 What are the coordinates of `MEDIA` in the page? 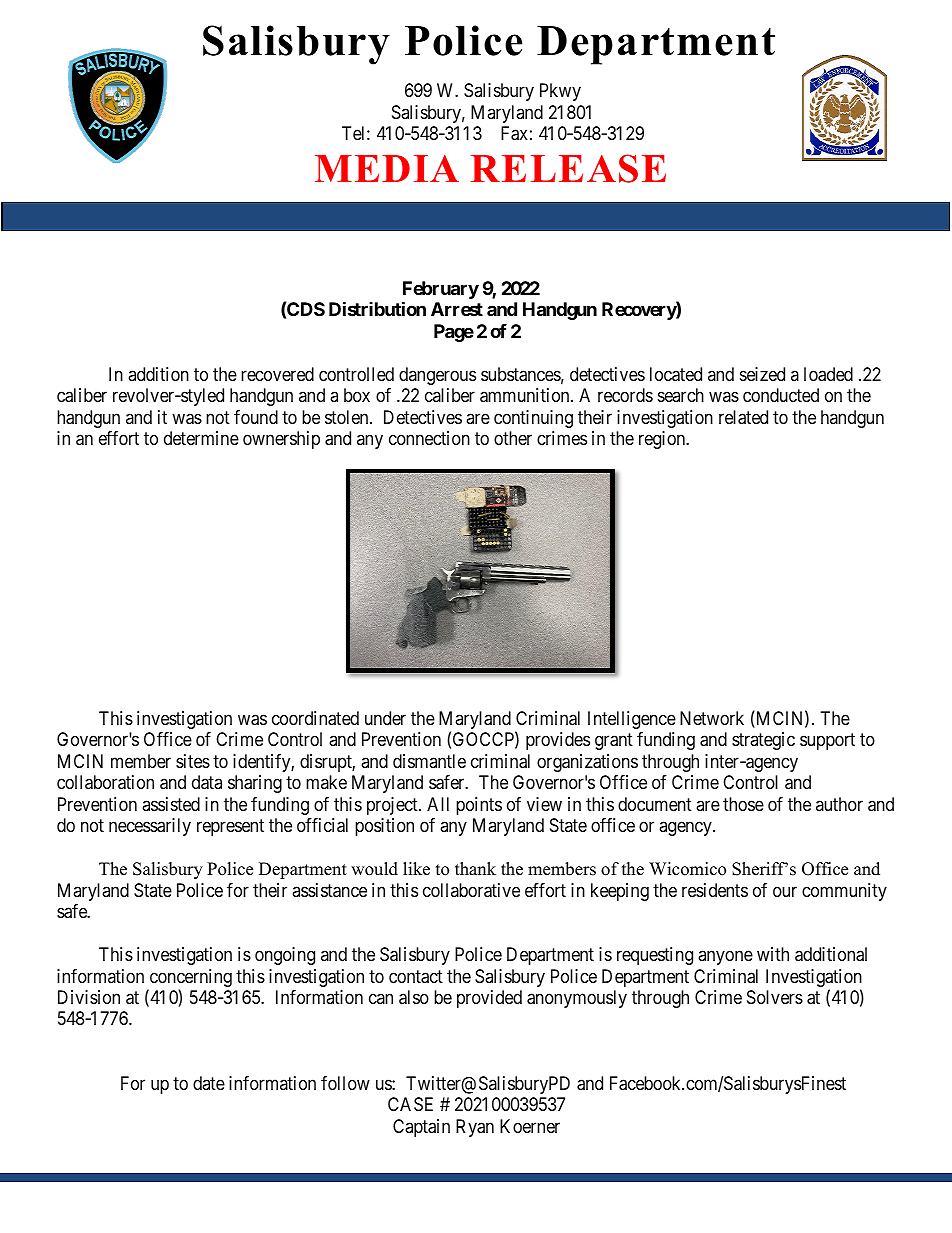 It's located at (387, 168).
